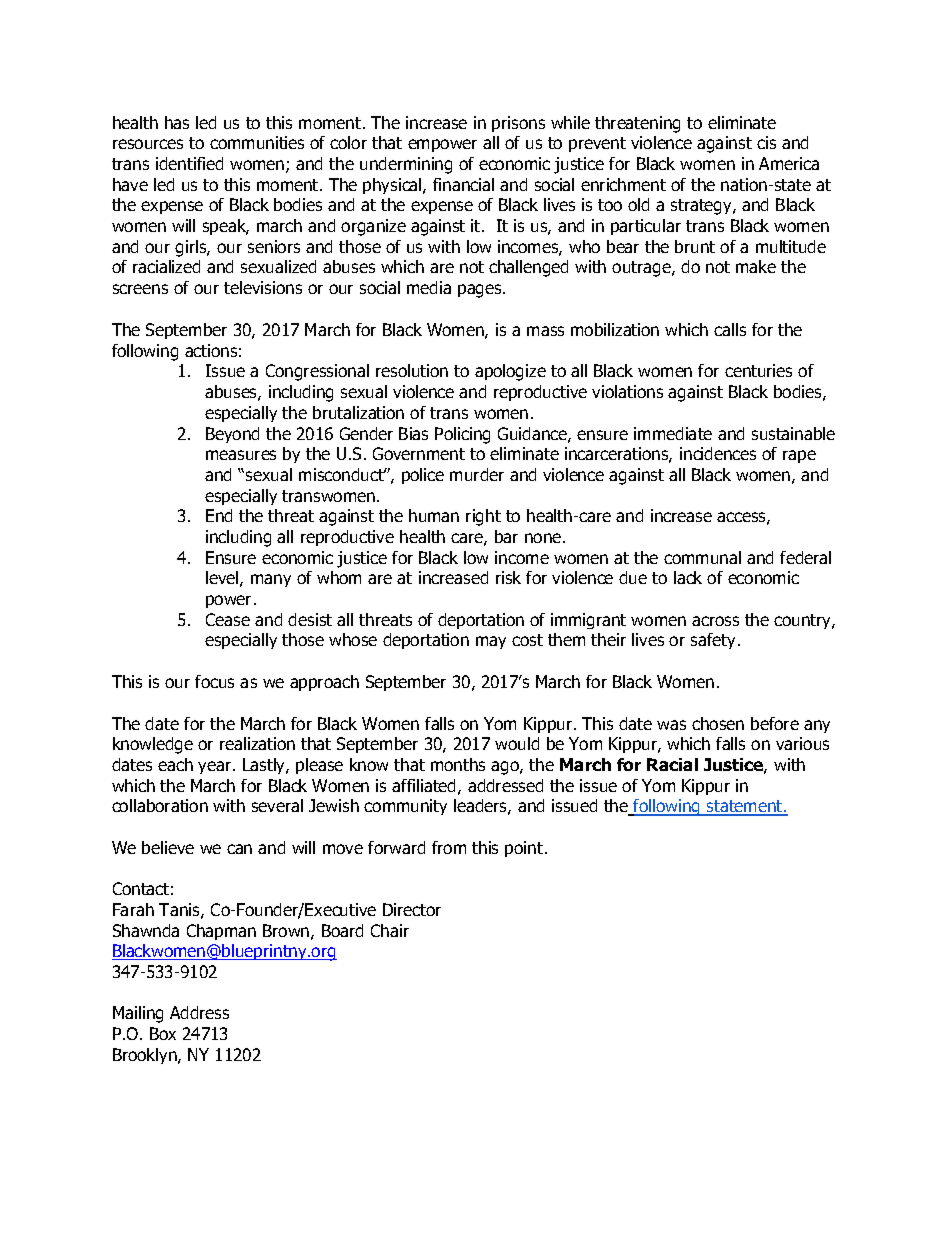  I want to click on across, so click(715, 621).
